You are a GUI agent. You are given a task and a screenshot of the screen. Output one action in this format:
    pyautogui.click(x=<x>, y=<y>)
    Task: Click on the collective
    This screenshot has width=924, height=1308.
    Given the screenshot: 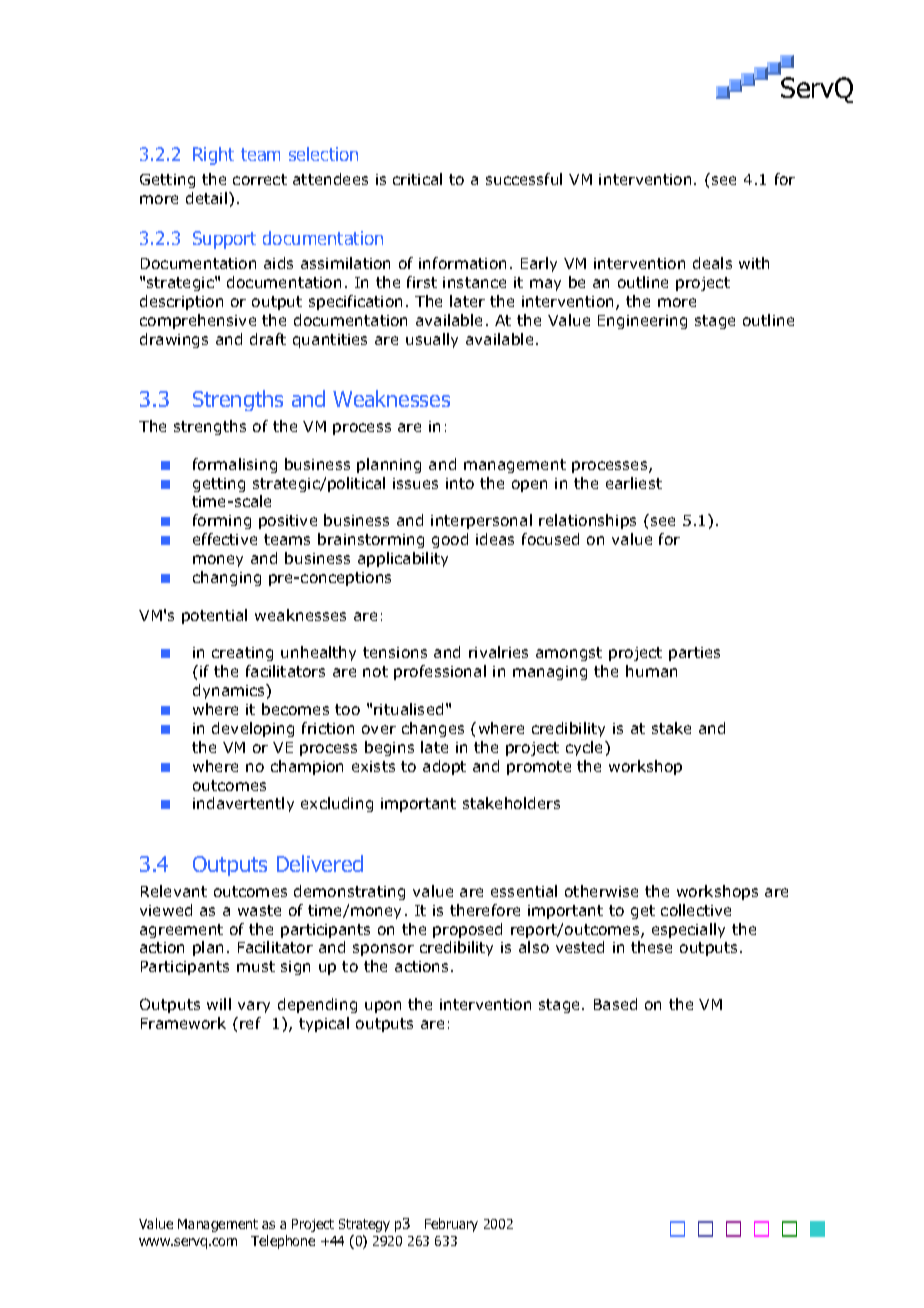 What is the action you would take?
    pyautogui.click(x=696, y=910)
